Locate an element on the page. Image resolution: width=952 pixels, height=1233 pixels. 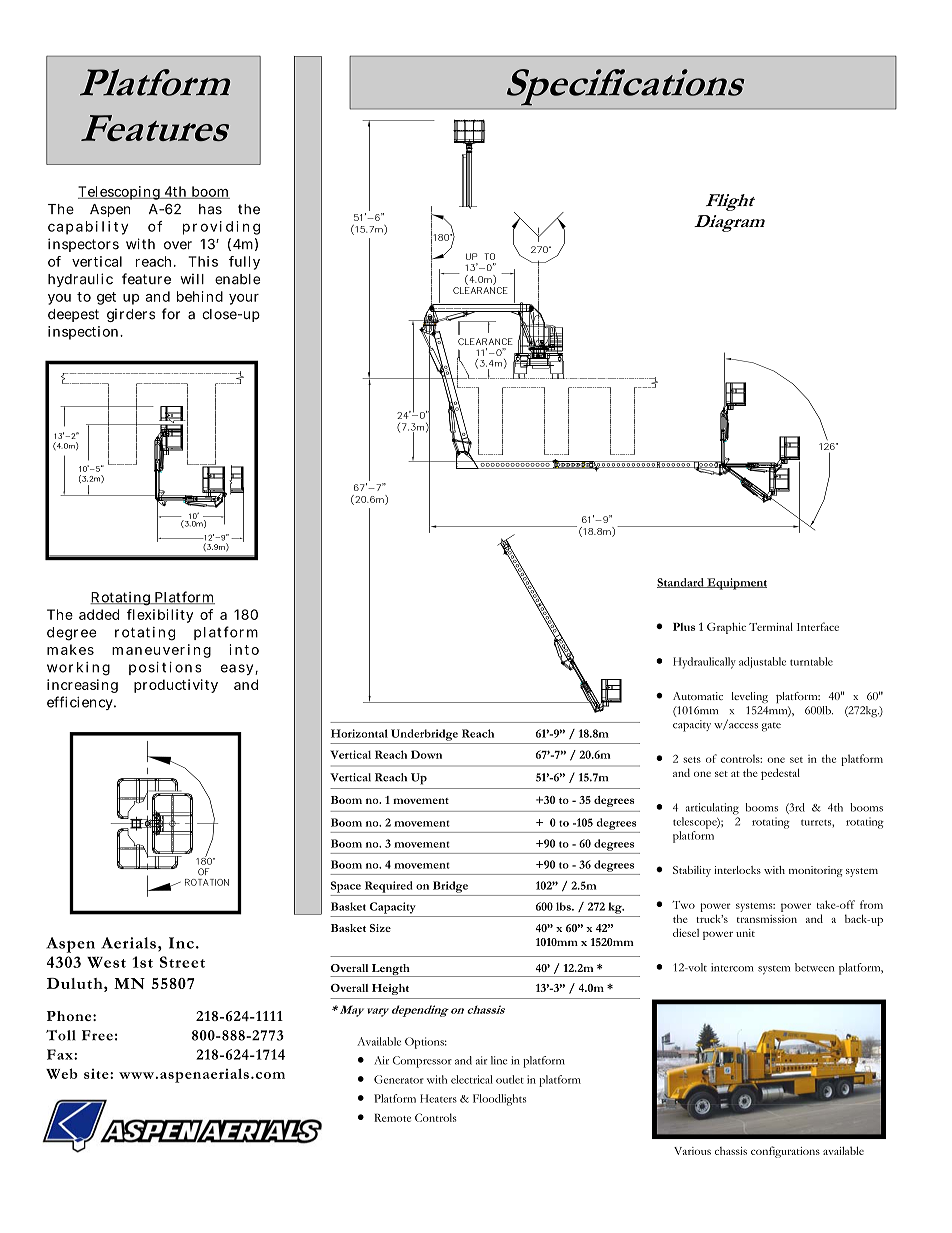
positions is located at coordinates (165, 668).
